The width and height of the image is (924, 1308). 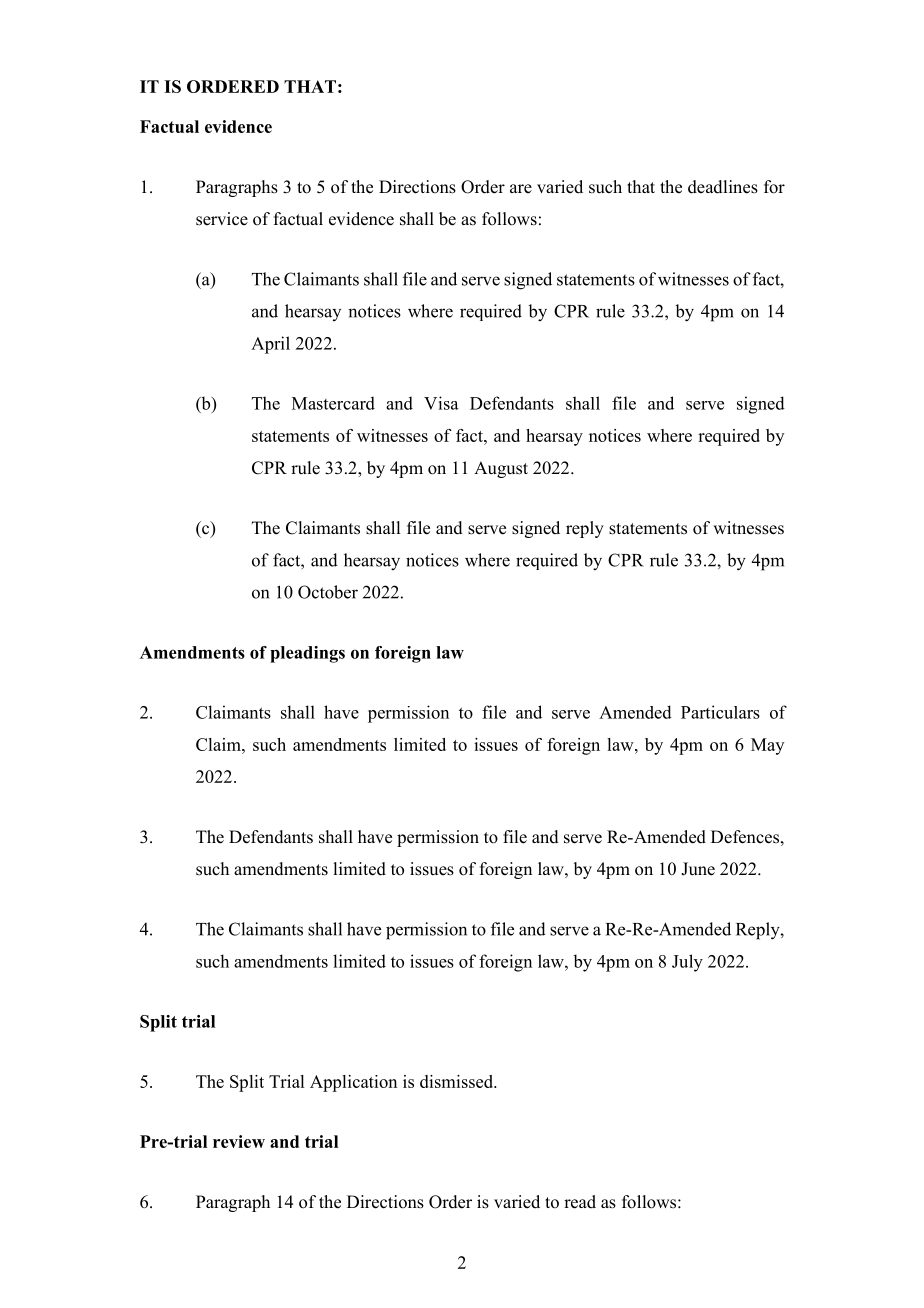 What do you see at coordinates (239, 1141) in the image?
I see `review` at bounding box center [239, 1141].
